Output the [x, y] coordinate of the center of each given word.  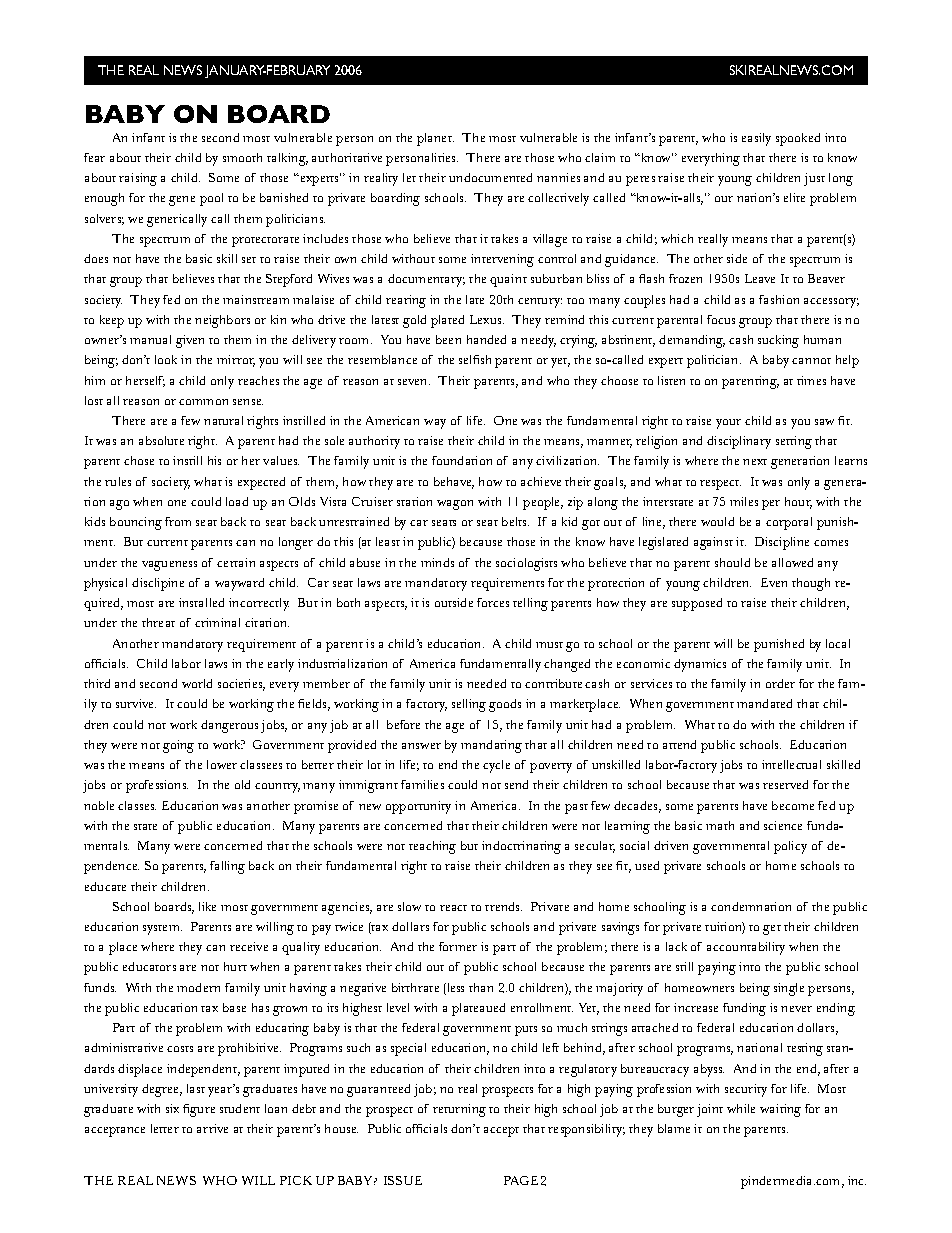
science [783, 825]
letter [165, 1128]
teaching [432, 847]
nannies [558, 177]
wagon [455, 505]
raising [138, 179]
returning [459, 1110]
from [178, 521]
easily [756, 139]
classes [137, 805]
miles [744, 501]
